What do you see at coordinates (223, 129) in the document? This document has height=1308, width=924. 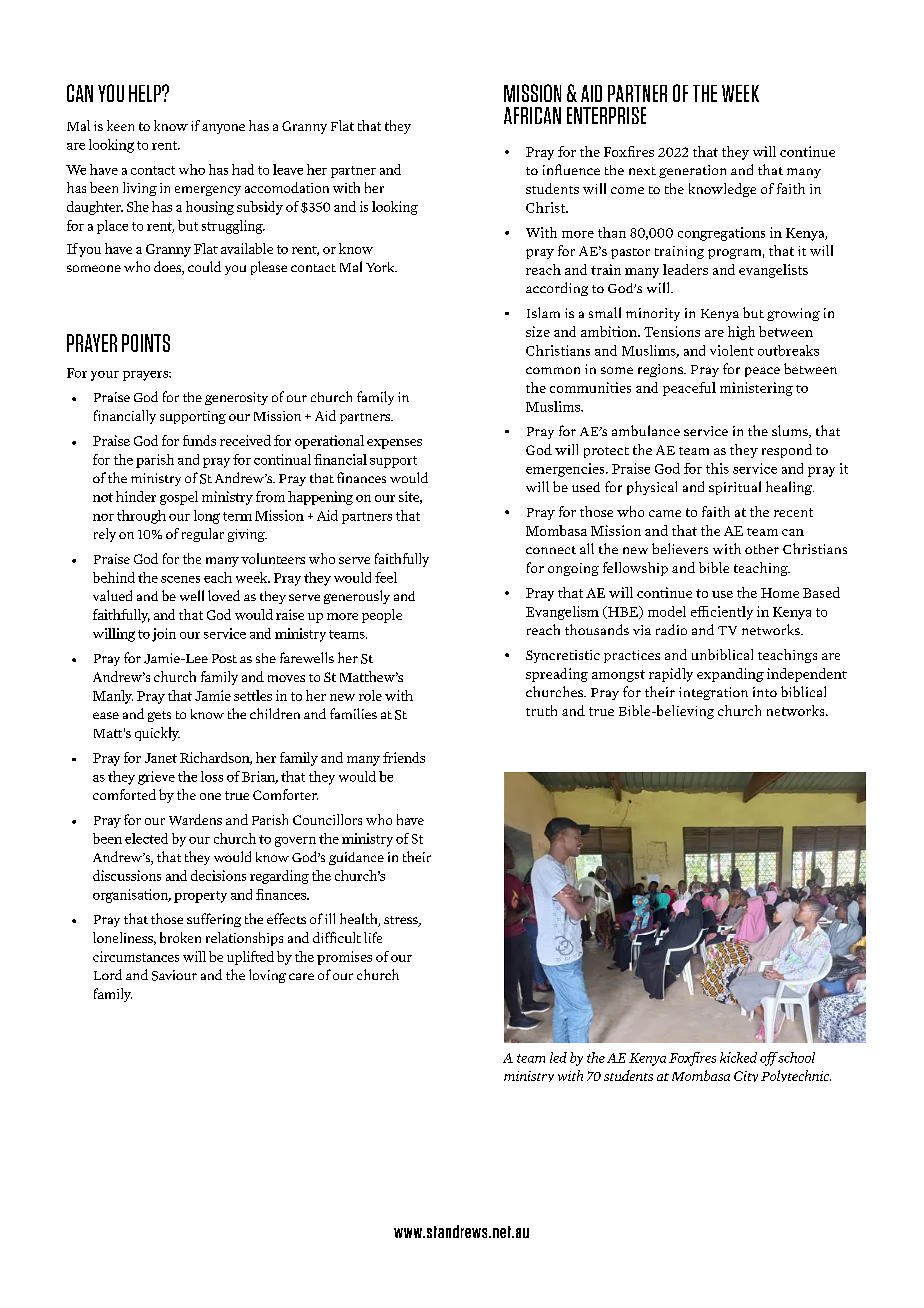 I see `anyone` at bounding box center [223, 129].
